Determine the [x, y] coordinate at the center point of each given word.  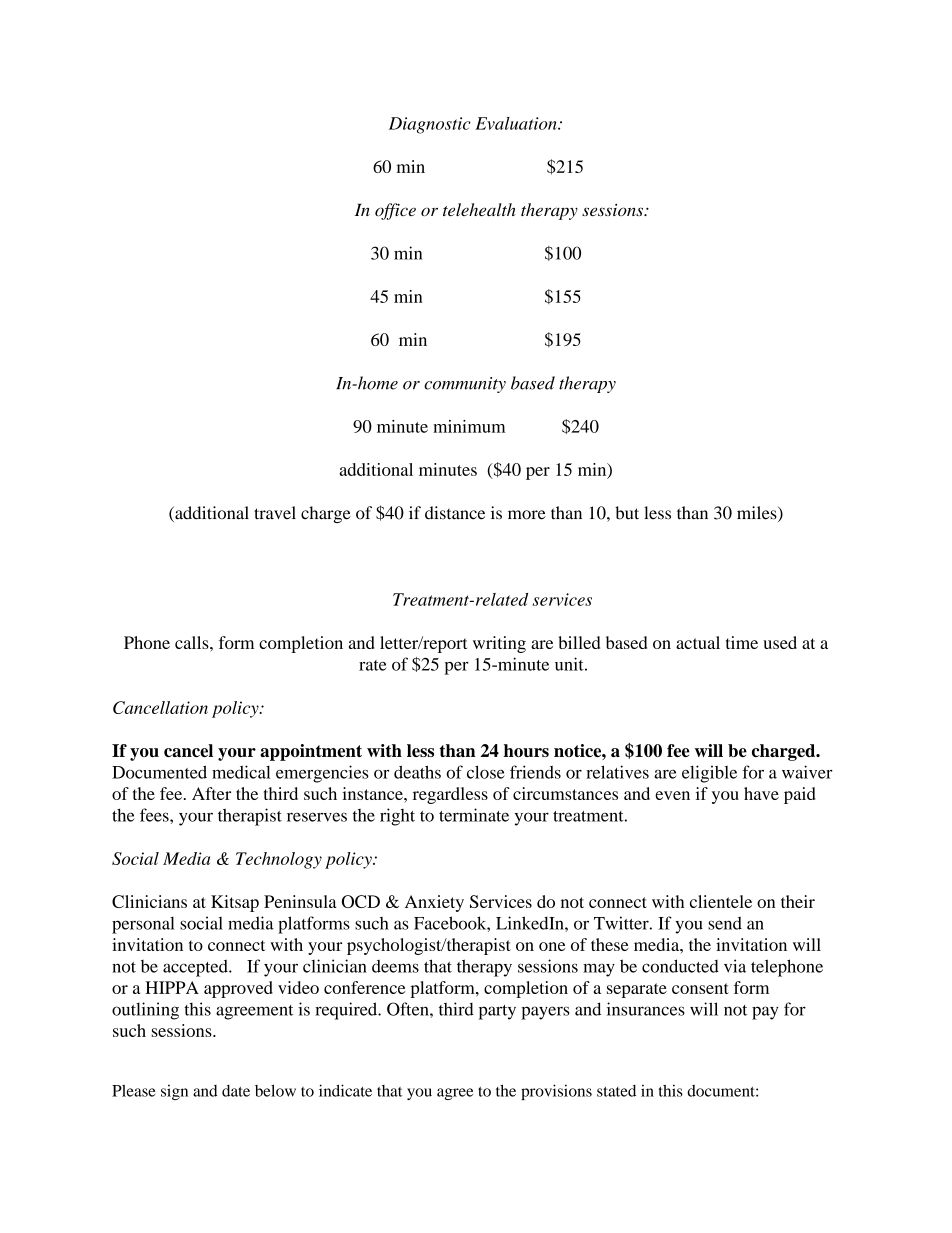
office [395, 211]
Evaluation [517, 123]
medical [241, 772]
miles [758, 514]
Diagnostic [430, 125]
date [236, 1091]
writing [499, 644]
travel [275, 513]
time [742, 642]
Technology [279, 860]
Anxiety [434, 903]
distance [455, 513]
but [627, 513]
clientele [721, 901]
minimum [469, 426]
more [527, 515]
